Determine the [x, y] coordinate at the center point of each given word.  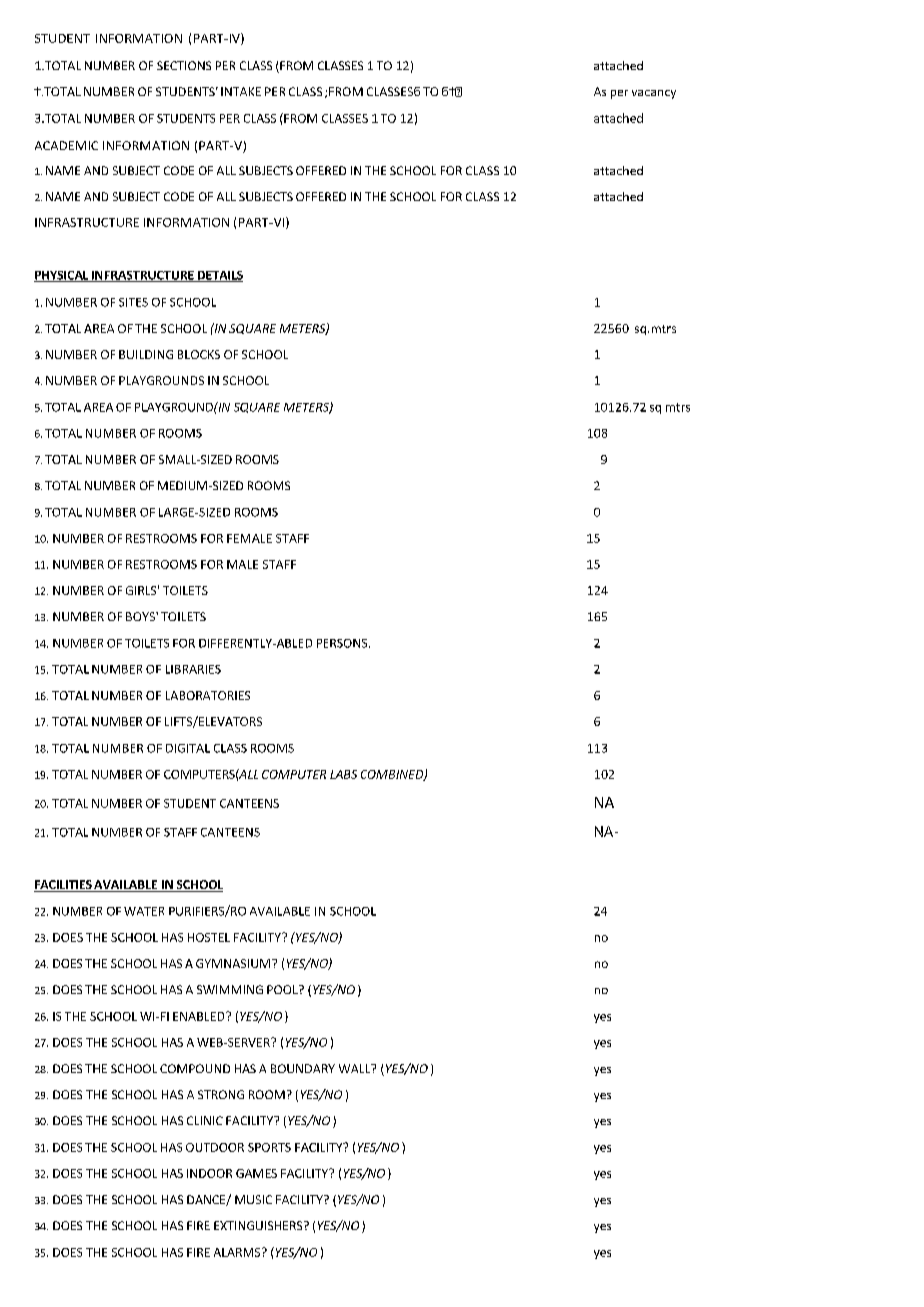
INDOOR [209, 1173]
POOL [283, 989]
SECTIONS [184, 65]
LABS [343, 774]
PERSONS [343, 643]
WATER [144, 911]
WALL [356, 1068]
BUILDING [146, 354]
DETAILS [219, 276]
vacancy [654, 94]
